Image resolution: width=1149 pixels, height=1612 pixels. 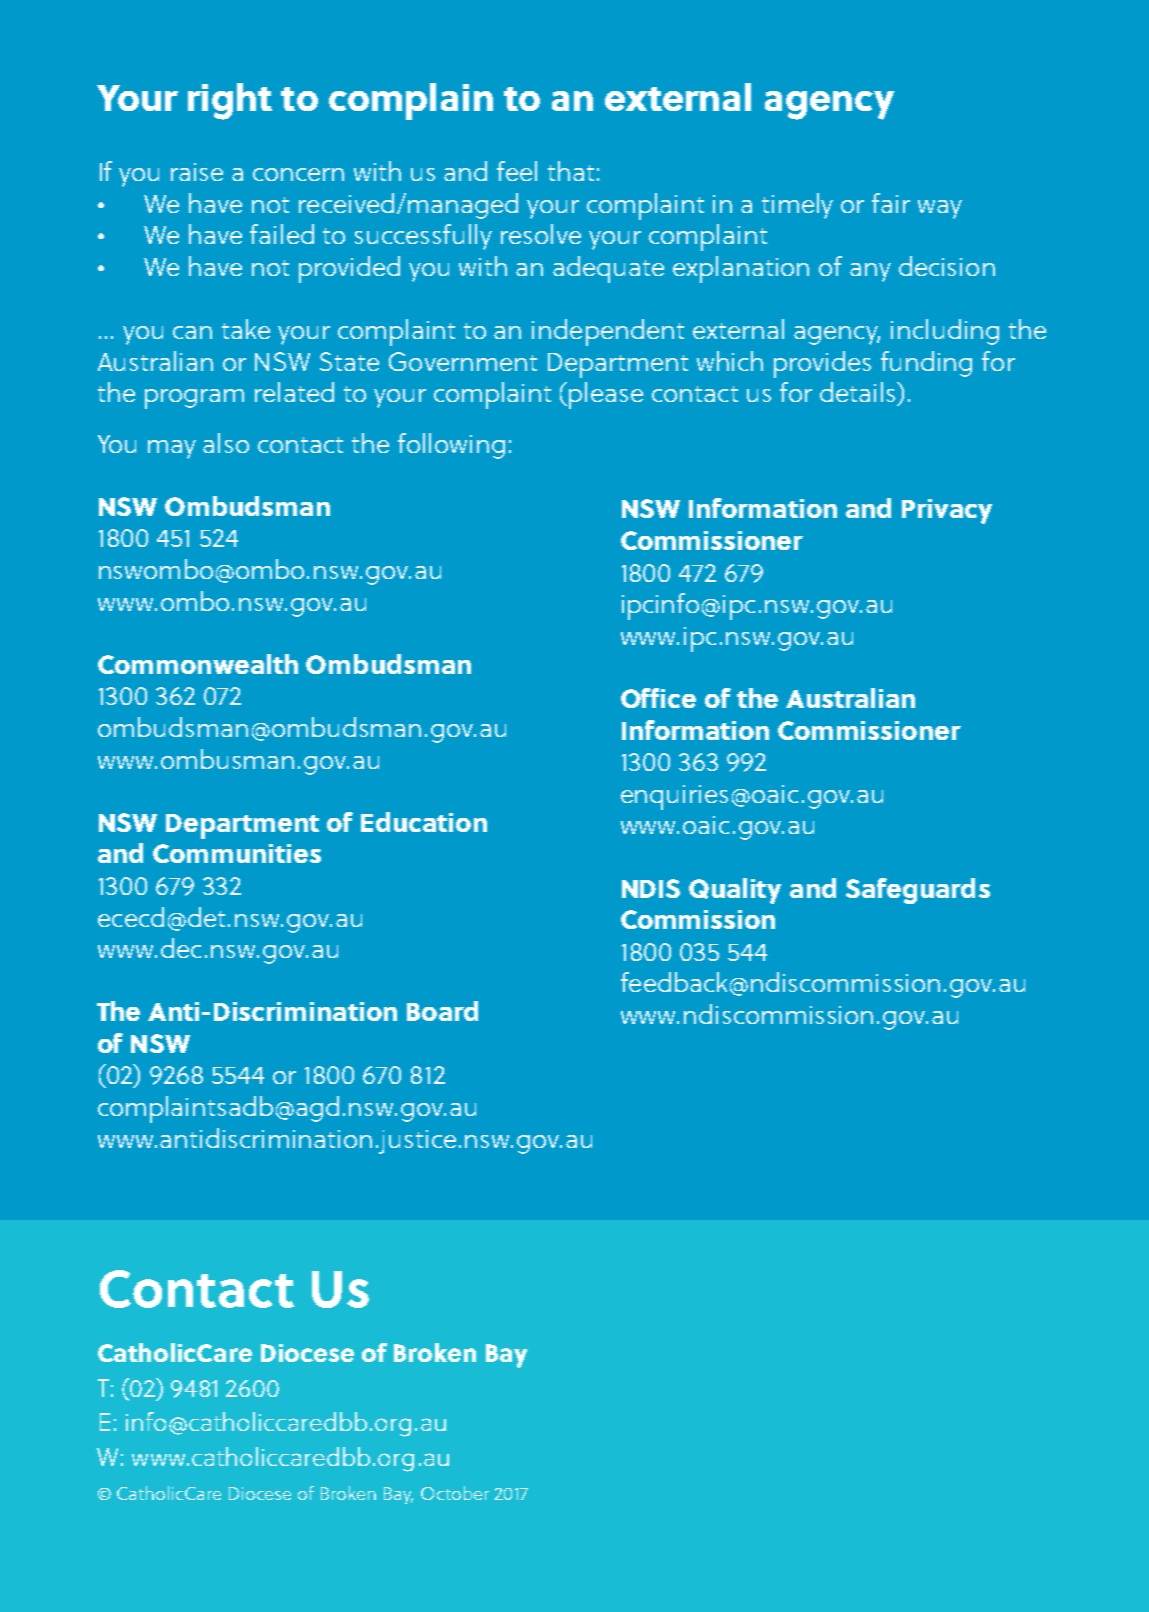 I want to click on concern, so click(x=298, y=174).
